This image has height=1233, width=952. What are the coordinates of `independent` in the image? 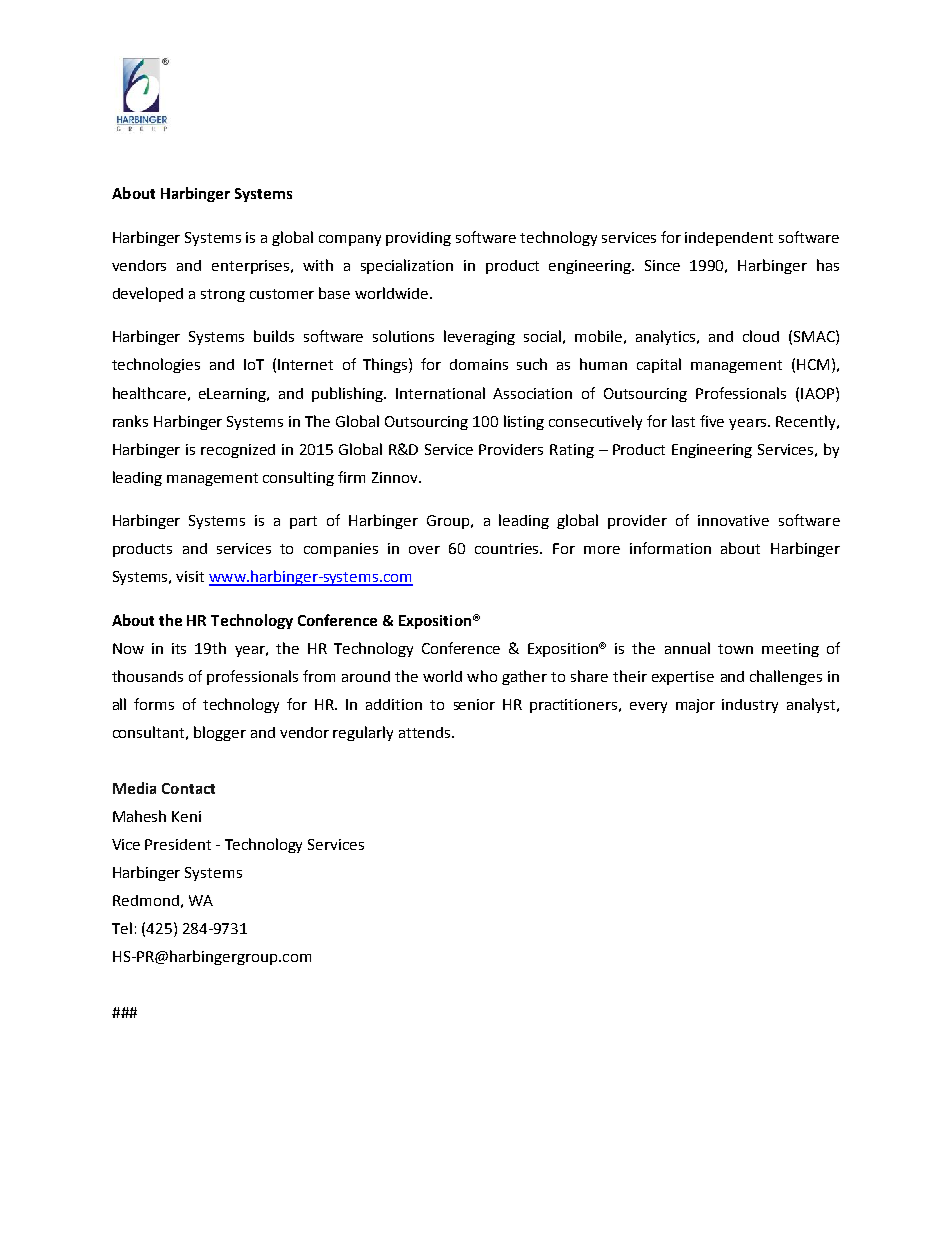 It's located at (729, 239).
